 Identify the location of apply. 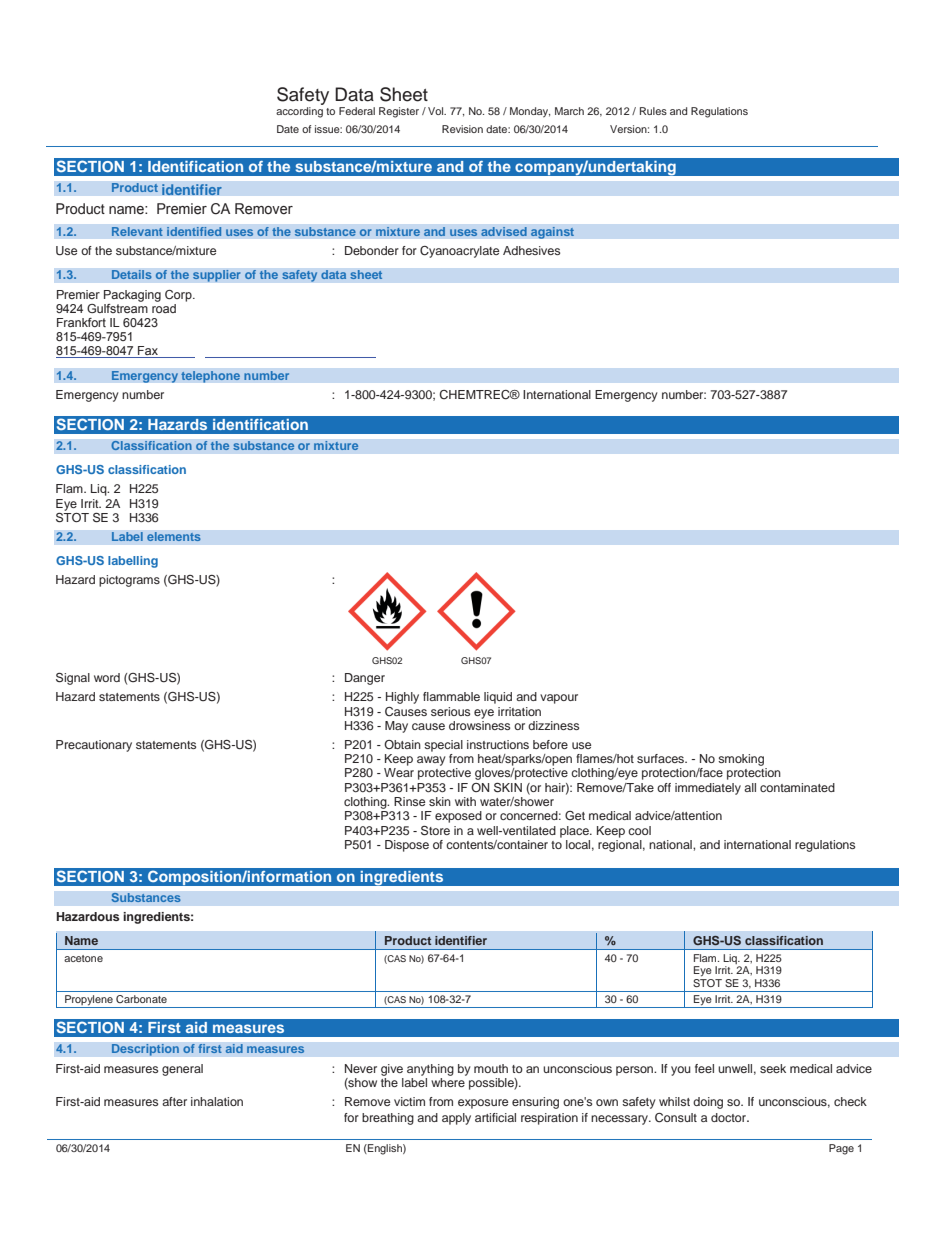
(456, 1119).
